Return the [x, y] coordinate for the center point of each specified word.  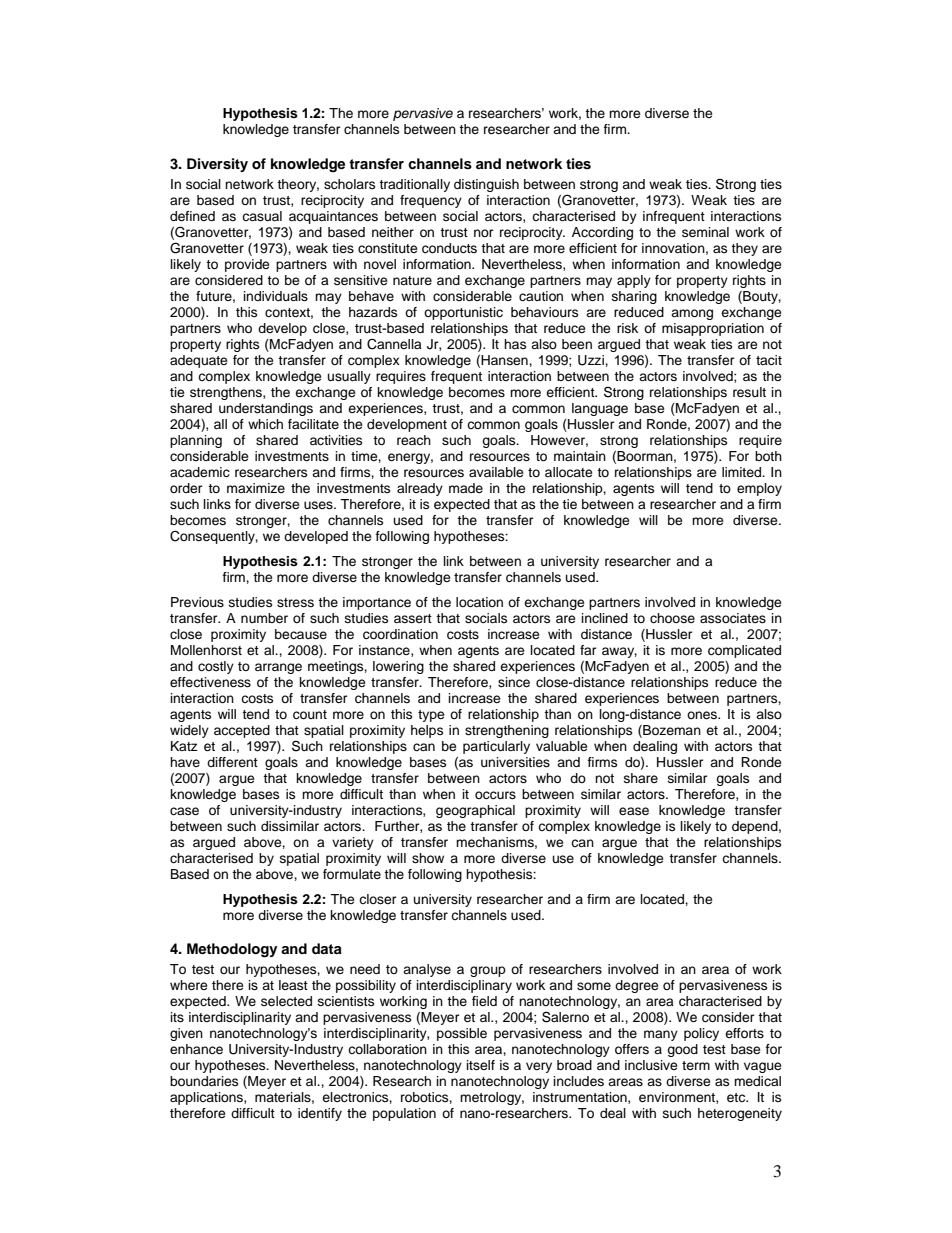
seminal [705, 232]
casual [262, 216]
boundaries [204, 1081]
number [264, 618]
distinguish [486, 185]
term [696, 1065]
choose [672, 618]
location [479, 602]
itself [480, 1065]
